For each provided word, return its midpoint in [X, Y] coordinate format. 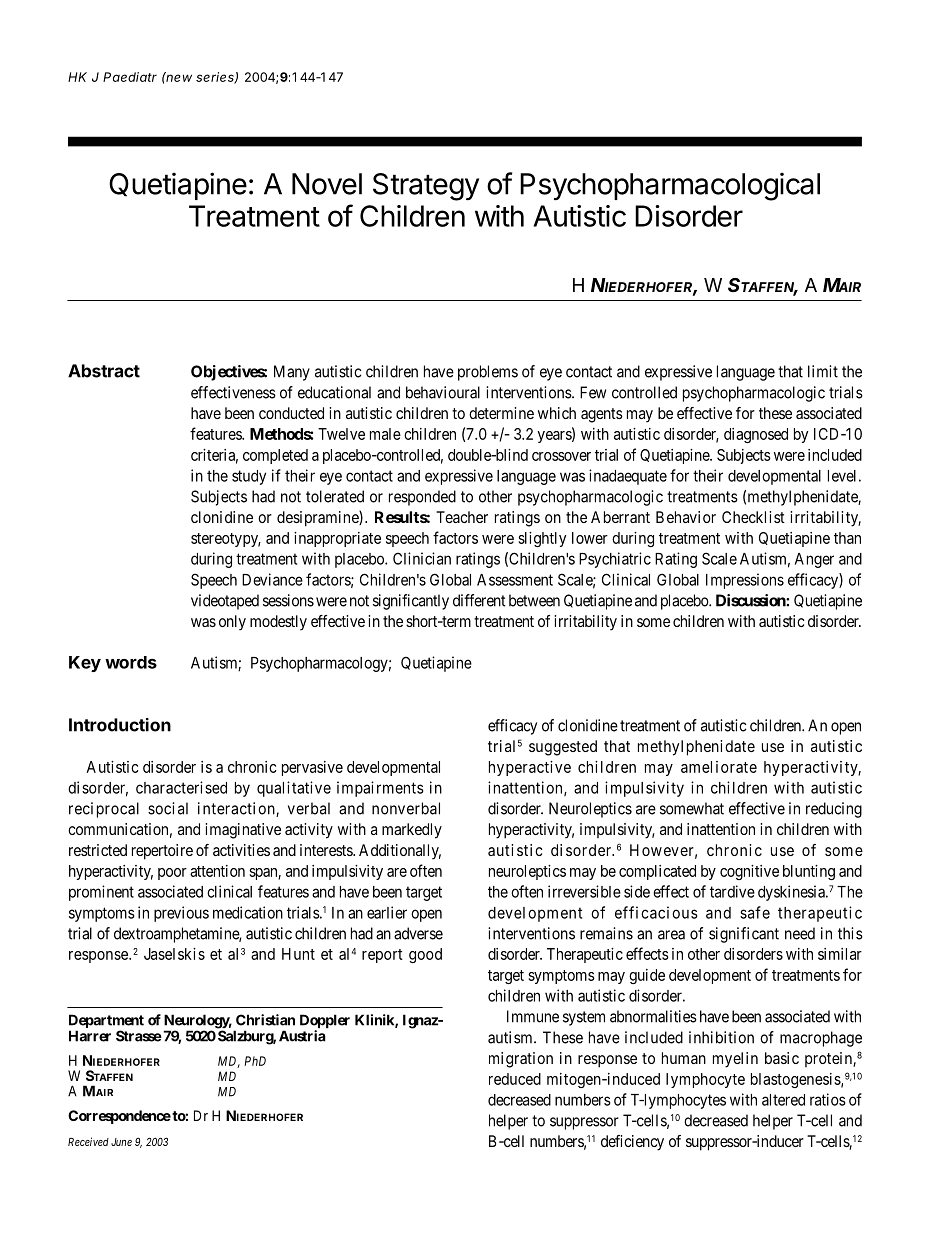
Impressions [745, 581]
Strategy [426, 187]
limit [823, 371]
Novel [327, 184]
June [121, 1142]
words [131, 662]
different [479, 600]
